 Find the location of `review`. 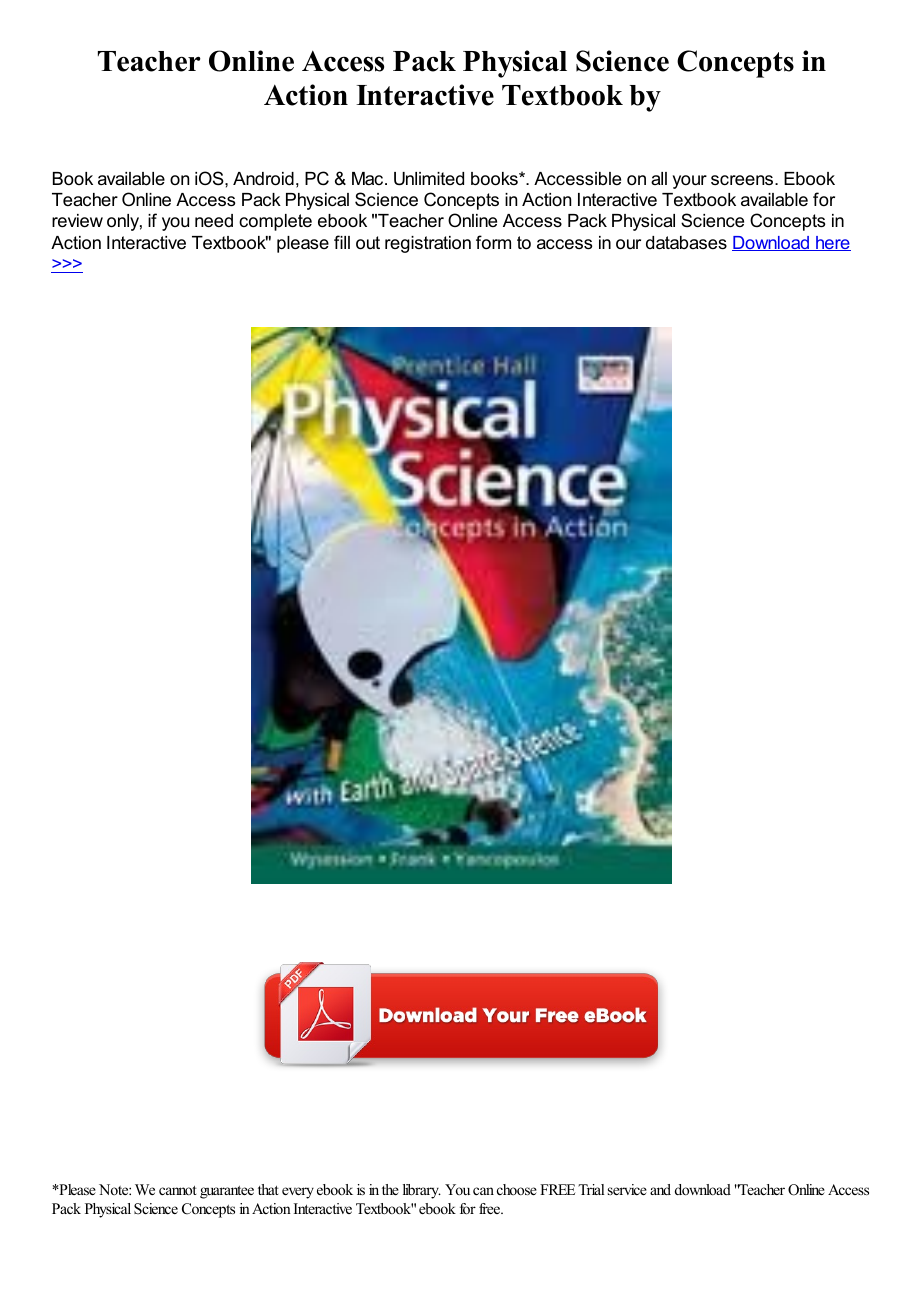

review is located at coordinates (77, 221).
